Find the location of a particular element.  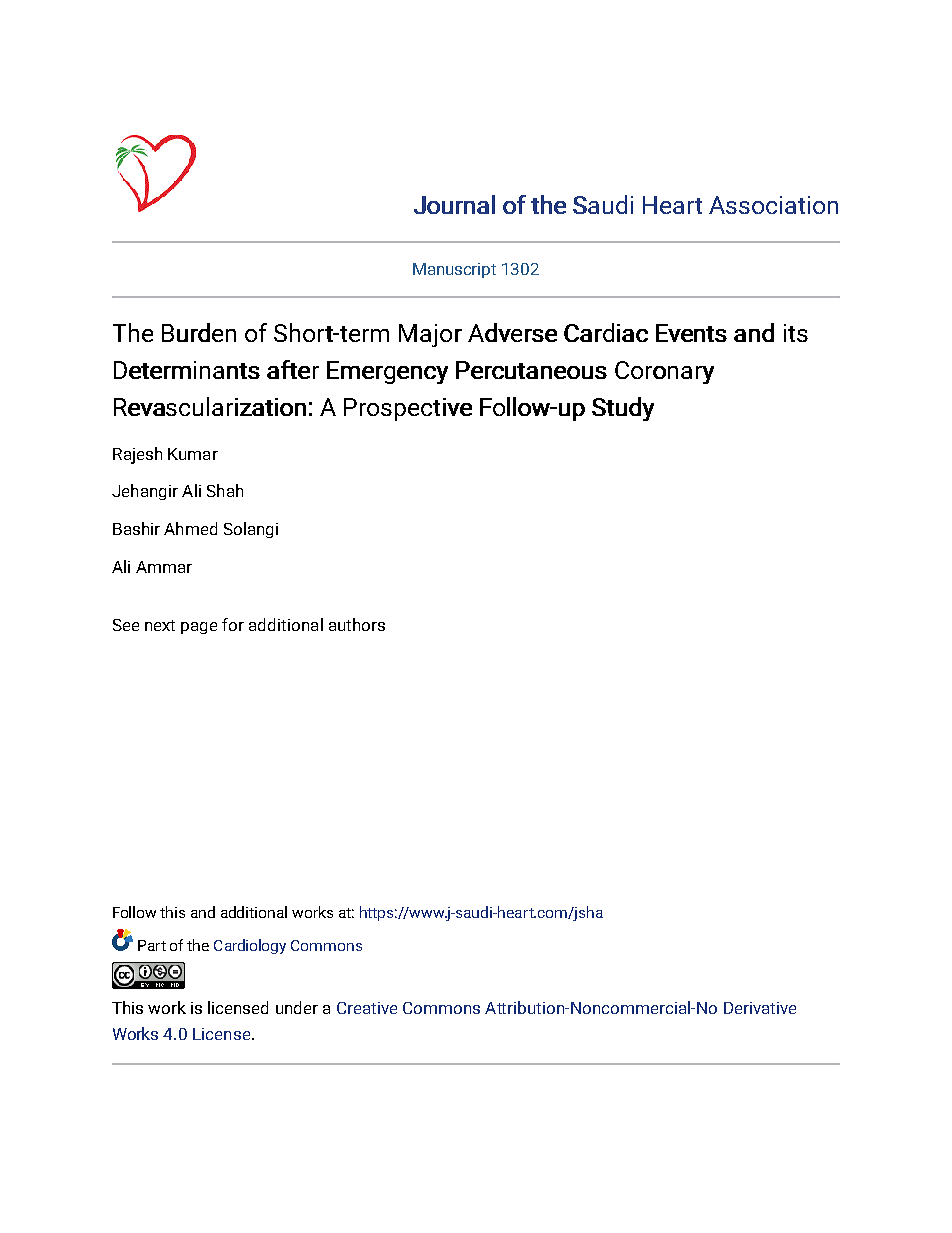

Creative is located at coordinates (367, 1008).
